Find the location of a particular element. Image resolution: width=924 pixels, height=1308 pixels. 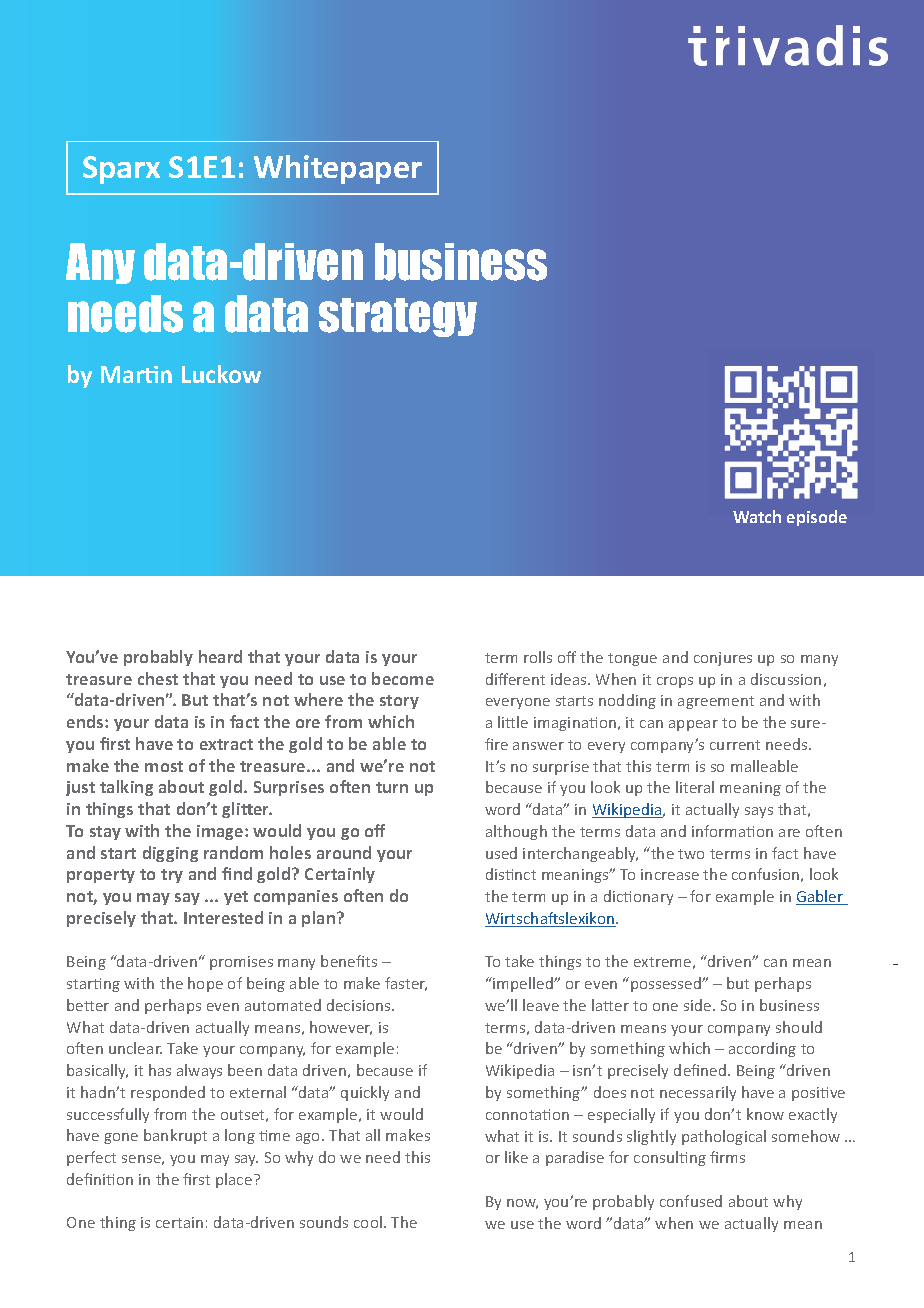

agreement is located at coordinates (716, 702).
